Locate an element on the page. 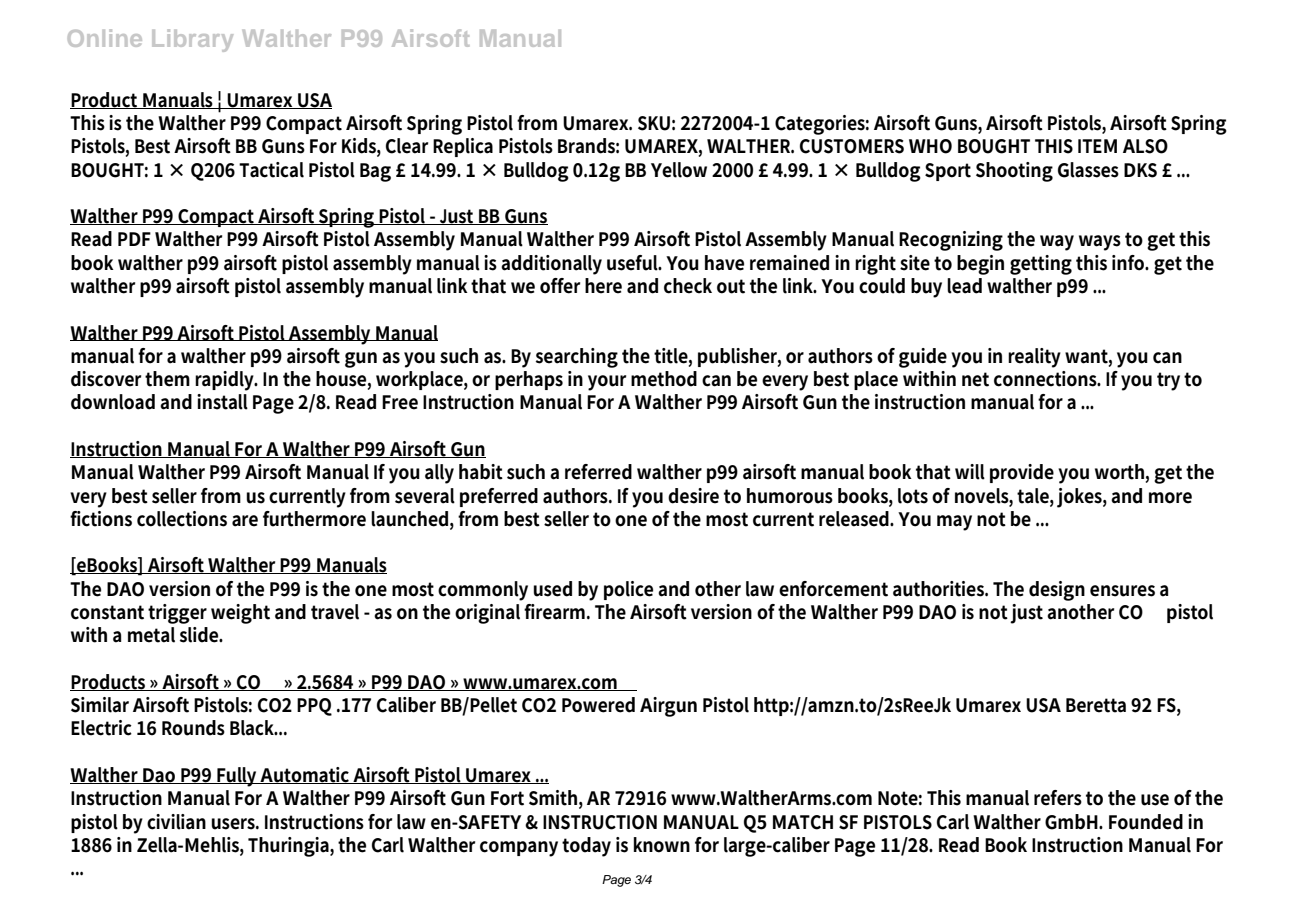  refers is located at coordinates (1058, 798).
